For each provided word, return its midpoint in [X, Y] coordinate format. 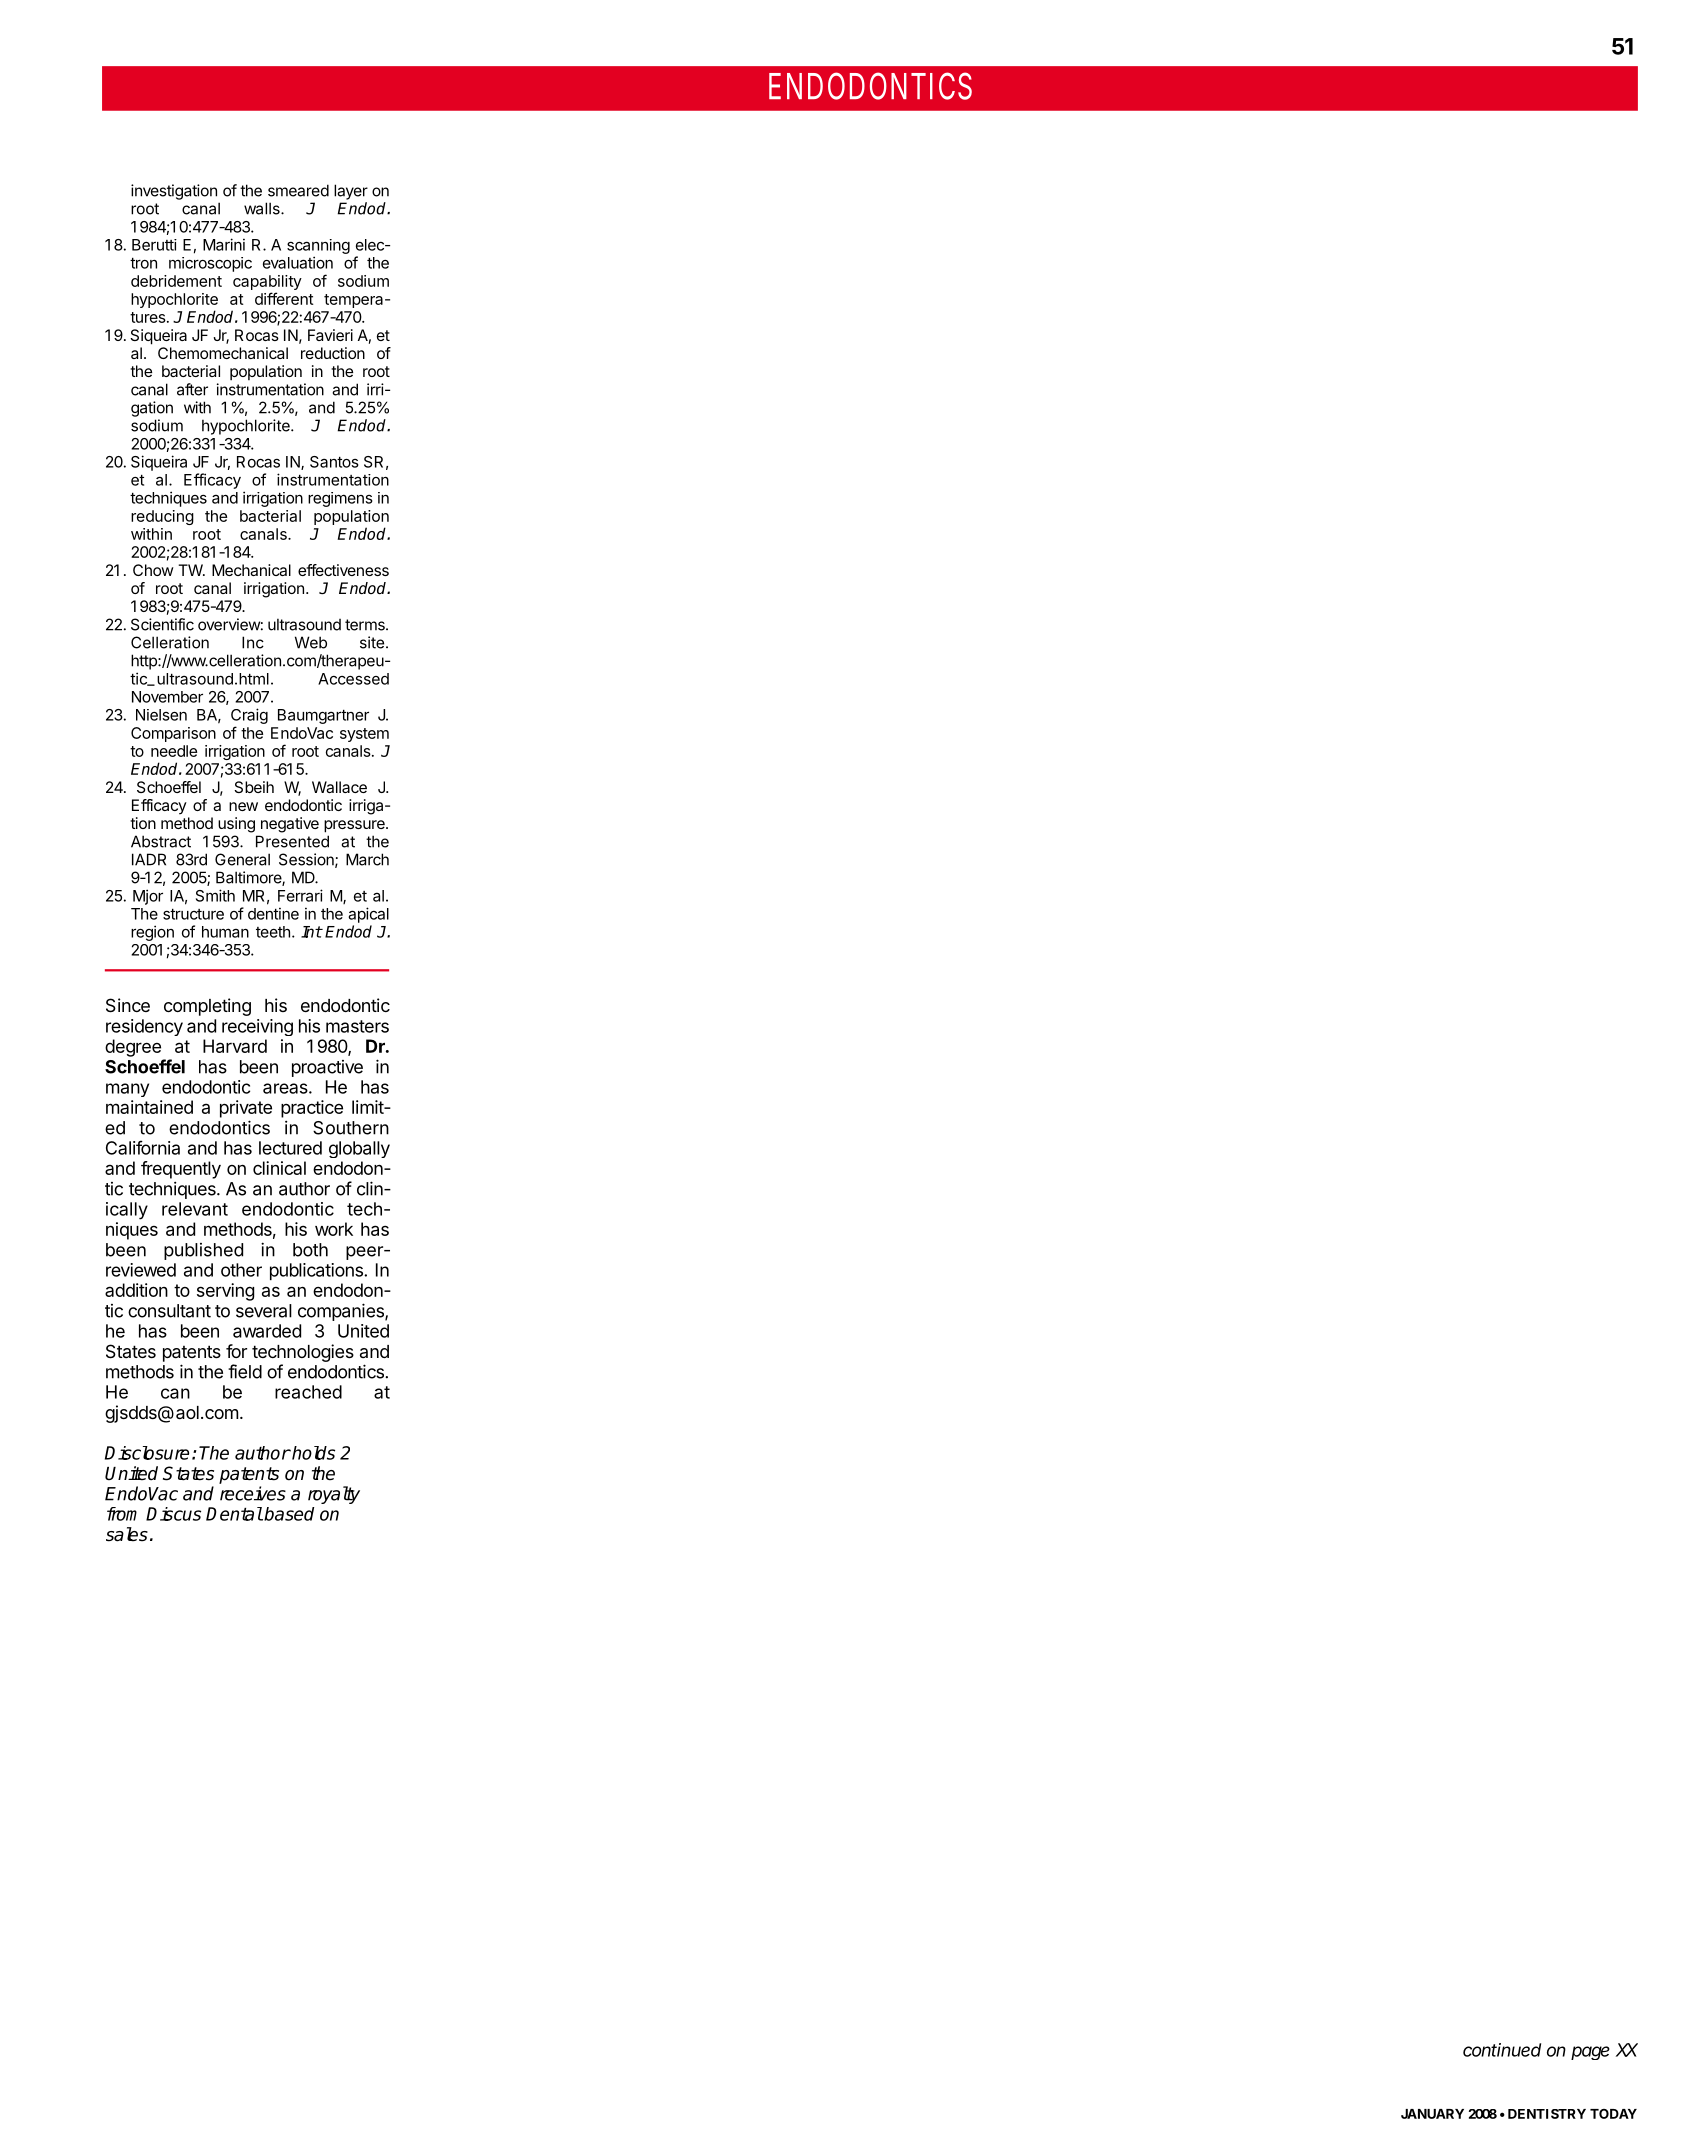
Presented [292, 841]
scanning [318, 246]
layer [351, 192]
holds [312, 1453]
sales [127, 1534]
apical [368, 915]
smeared [298, 190]
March [367, 859]
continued [1502, 2050]
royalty [334, 1495]
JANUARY [1432, 2114]
